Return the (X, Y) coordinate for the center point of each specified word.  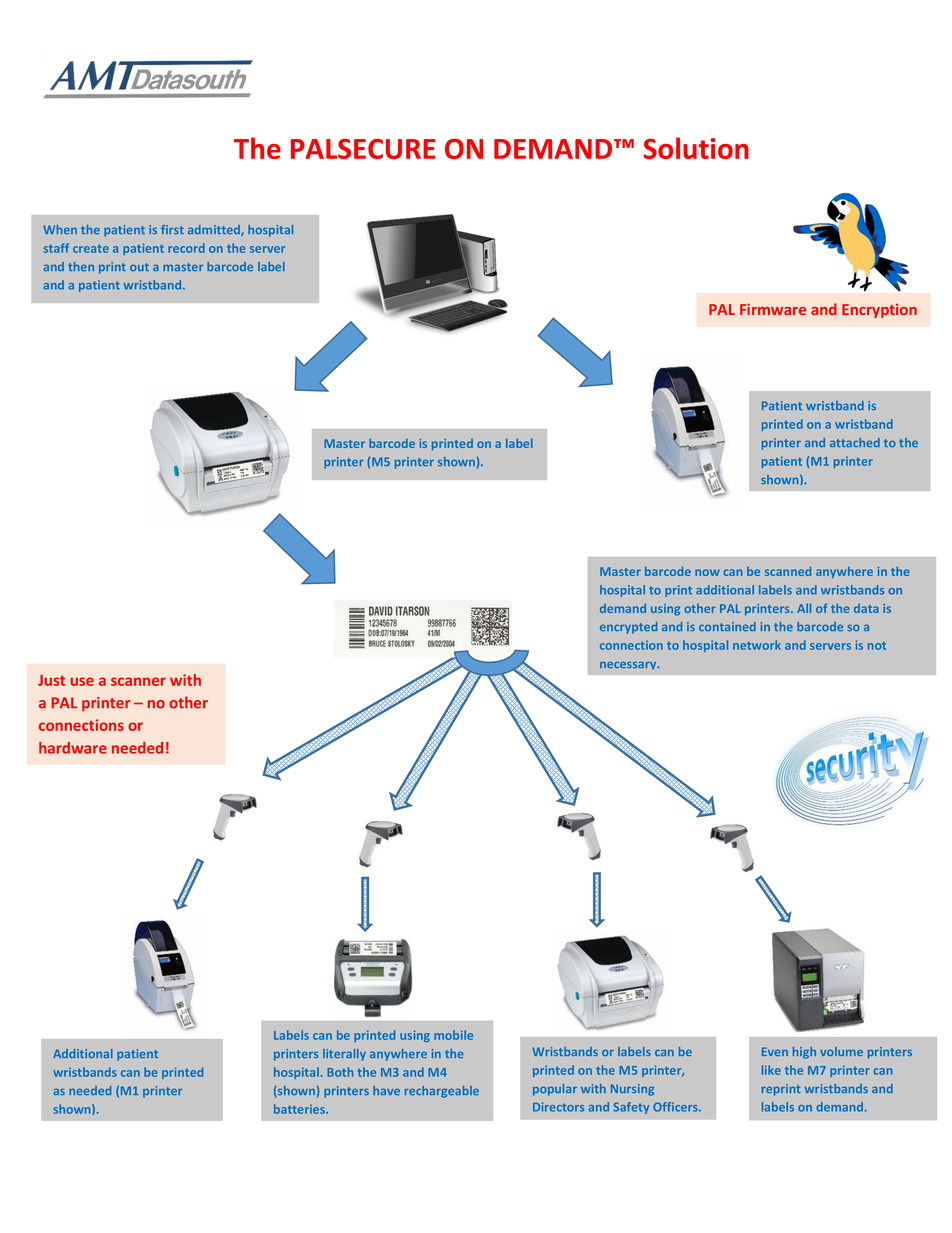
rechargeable (442, 1092)
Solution (696, 148)
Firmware (773, 309)
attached (855, 442)
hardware (73, 748)
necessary (629, 665)
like (771, 1070)
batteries (300, 1109)
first (172, 229)
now (707, 572)
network (757, 645)
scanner (138, 681)
